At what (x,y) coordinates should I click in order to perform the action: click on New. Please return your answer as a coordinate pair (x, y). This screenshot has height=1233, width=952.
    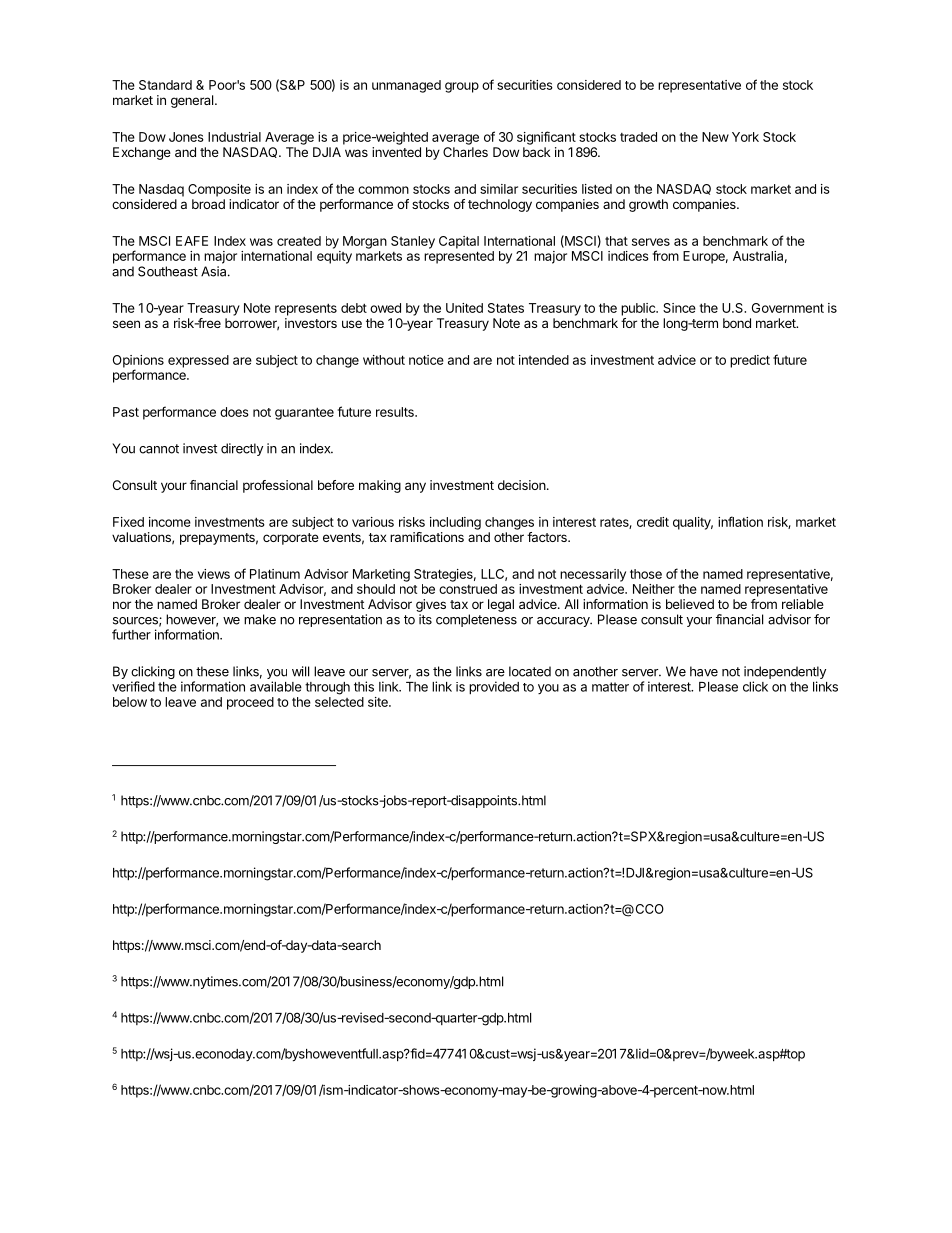
    Looking at the image, I should click on (715, 137).
